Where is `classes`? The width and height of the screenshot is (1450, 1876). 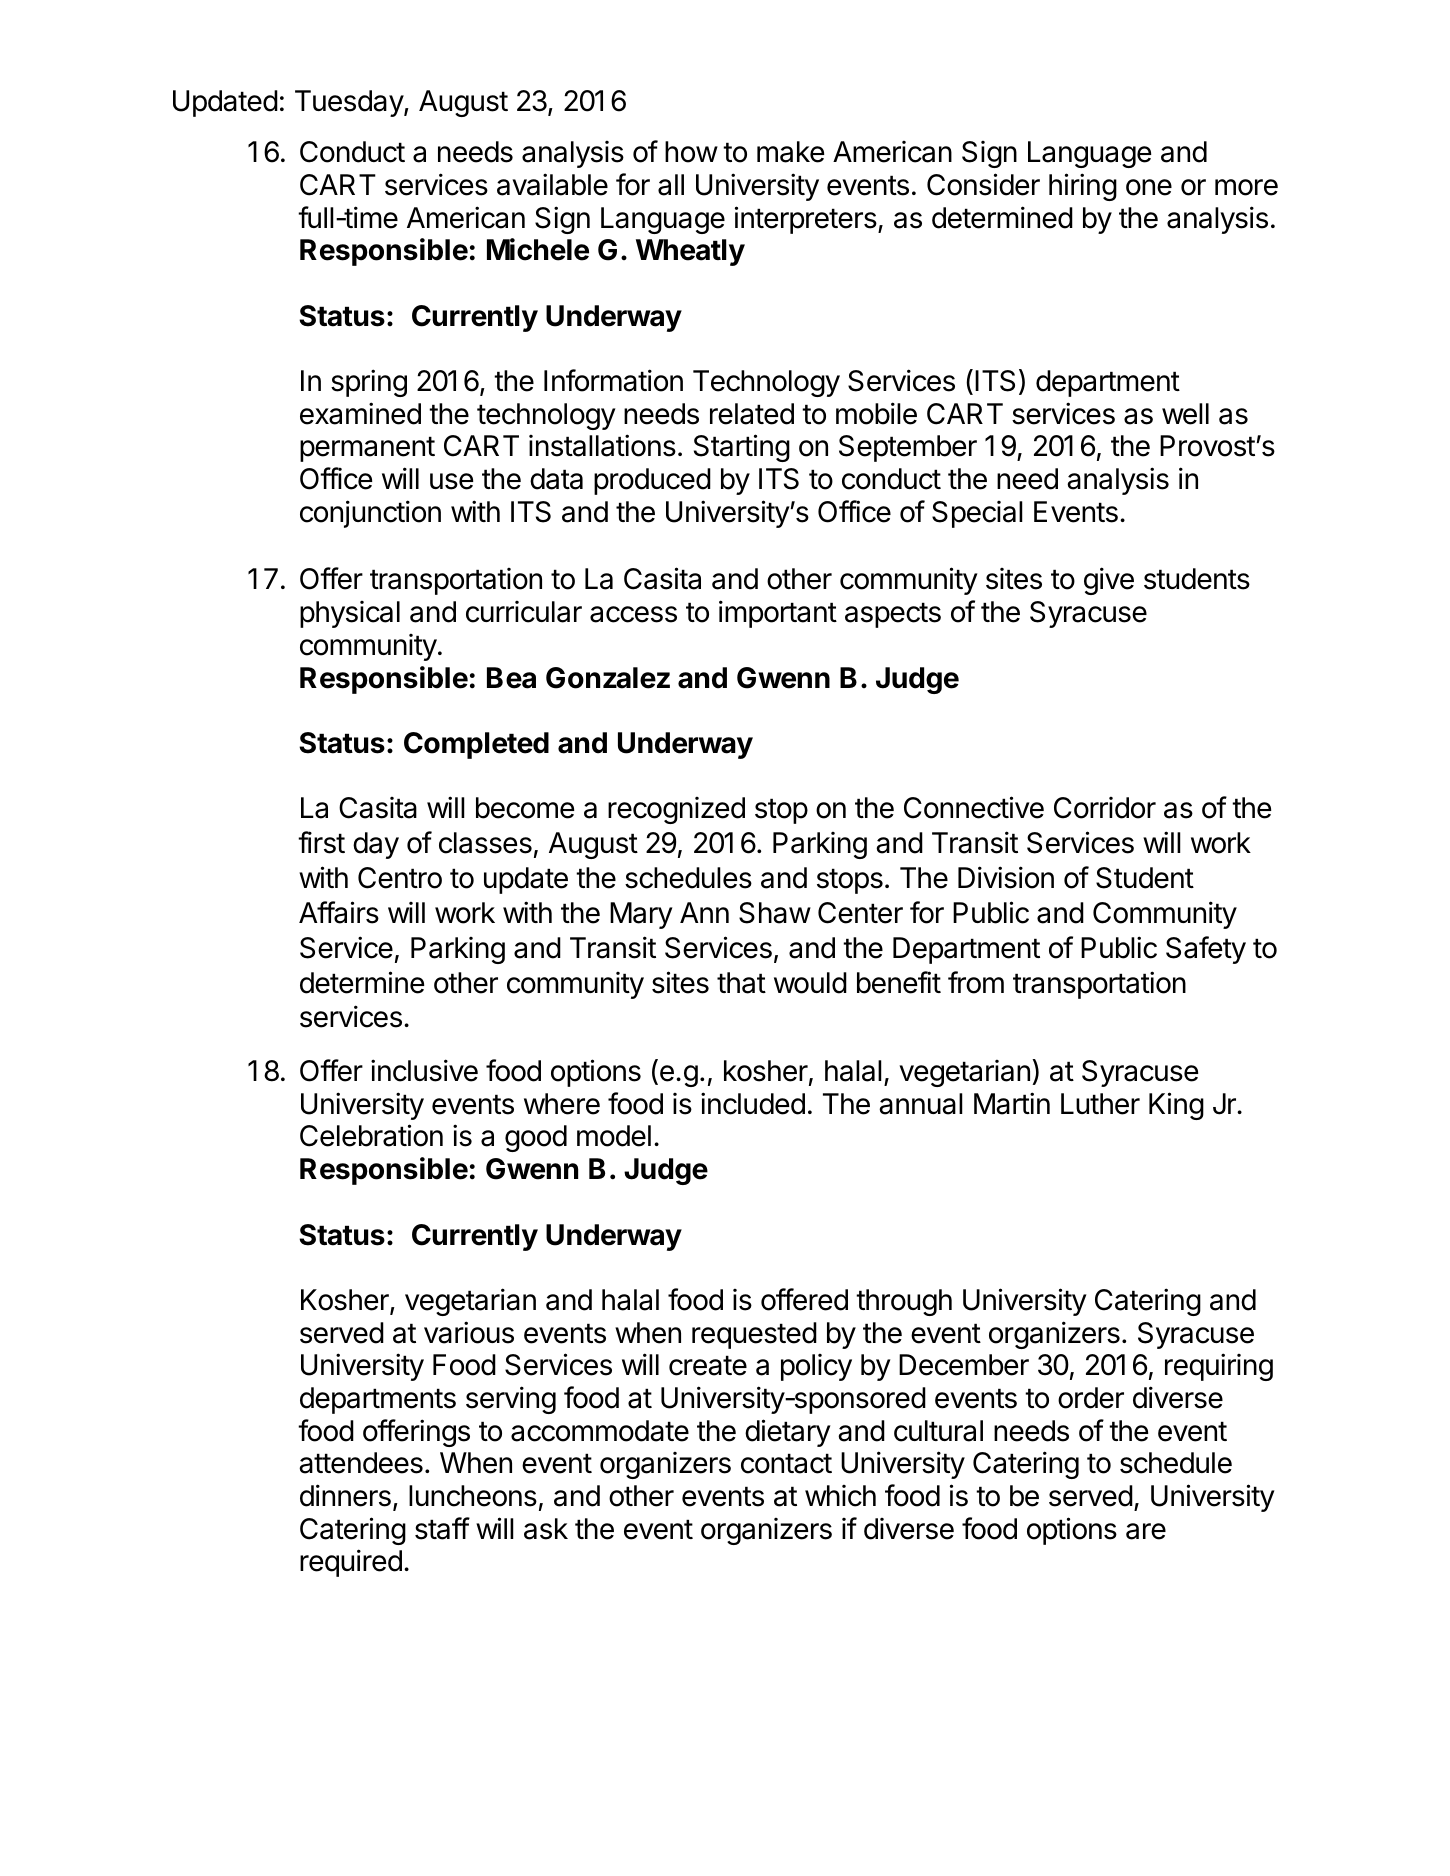 classes is located at coordinates (485, 843).
